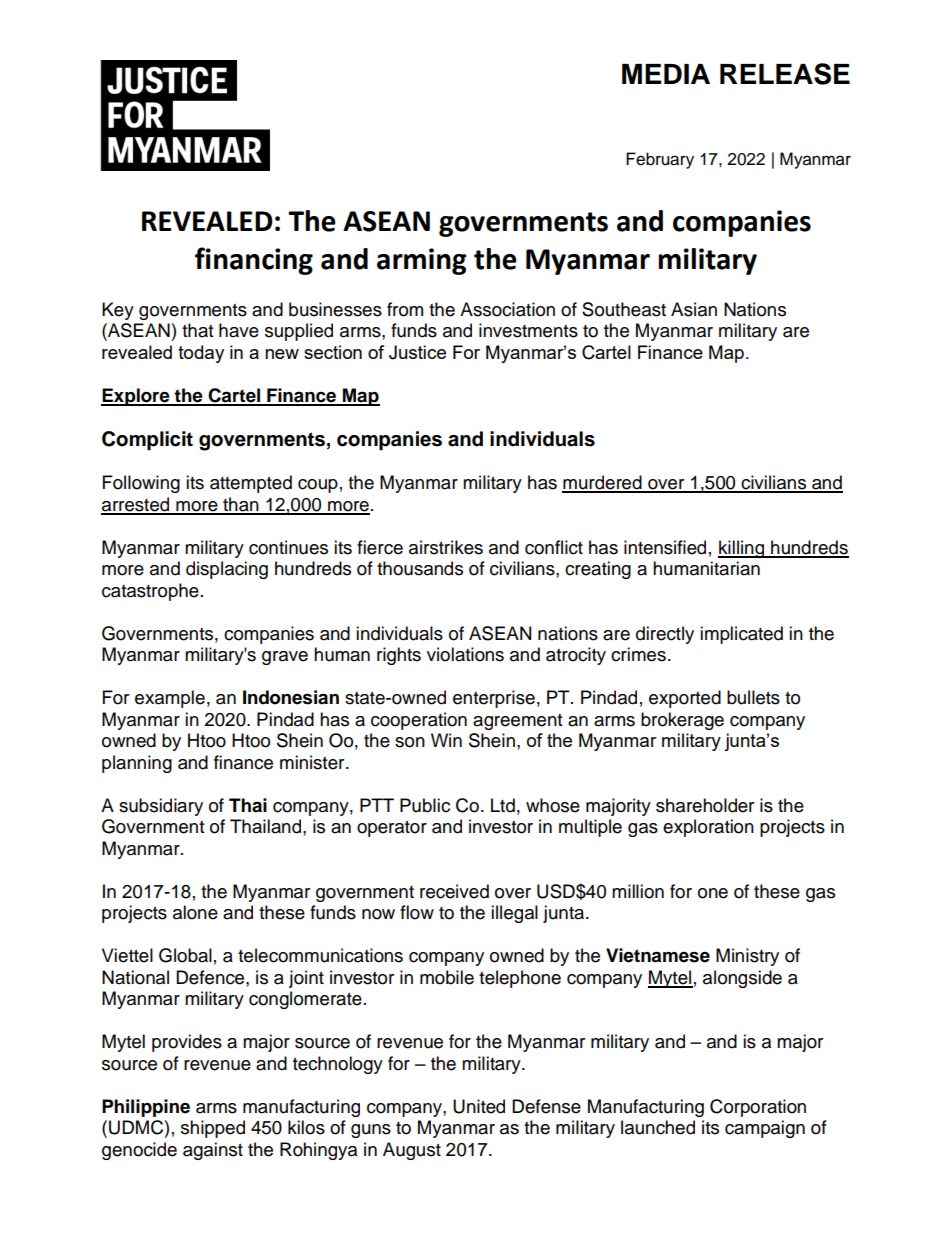  Describe the element at coordinates (422, 261) in the document. I see `arming` at that location.
